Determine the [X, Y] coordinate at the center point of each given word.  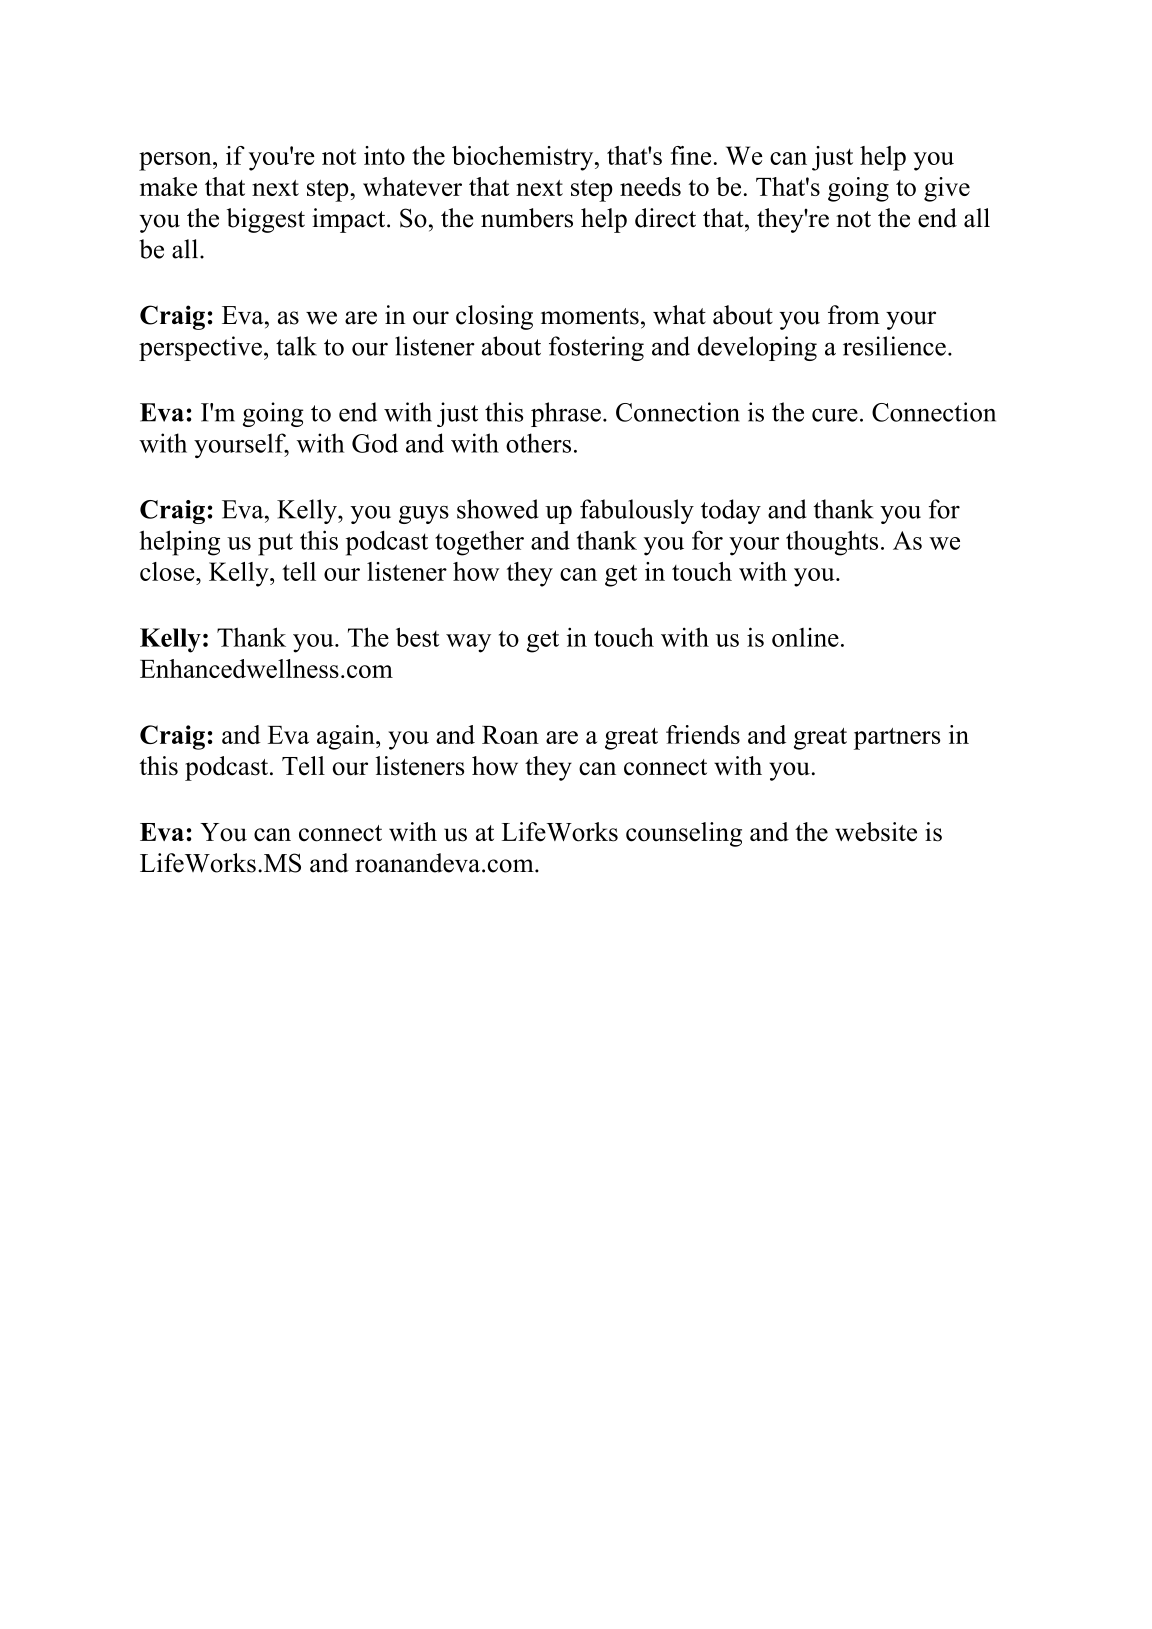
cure [835, 415]
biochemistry [524, 158]
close [168, 571]
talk [296, 346]
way [468, 643]
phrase [566, 414]
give [947, 189]
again [347, 737]
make [168, 186]
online [805, 637]
